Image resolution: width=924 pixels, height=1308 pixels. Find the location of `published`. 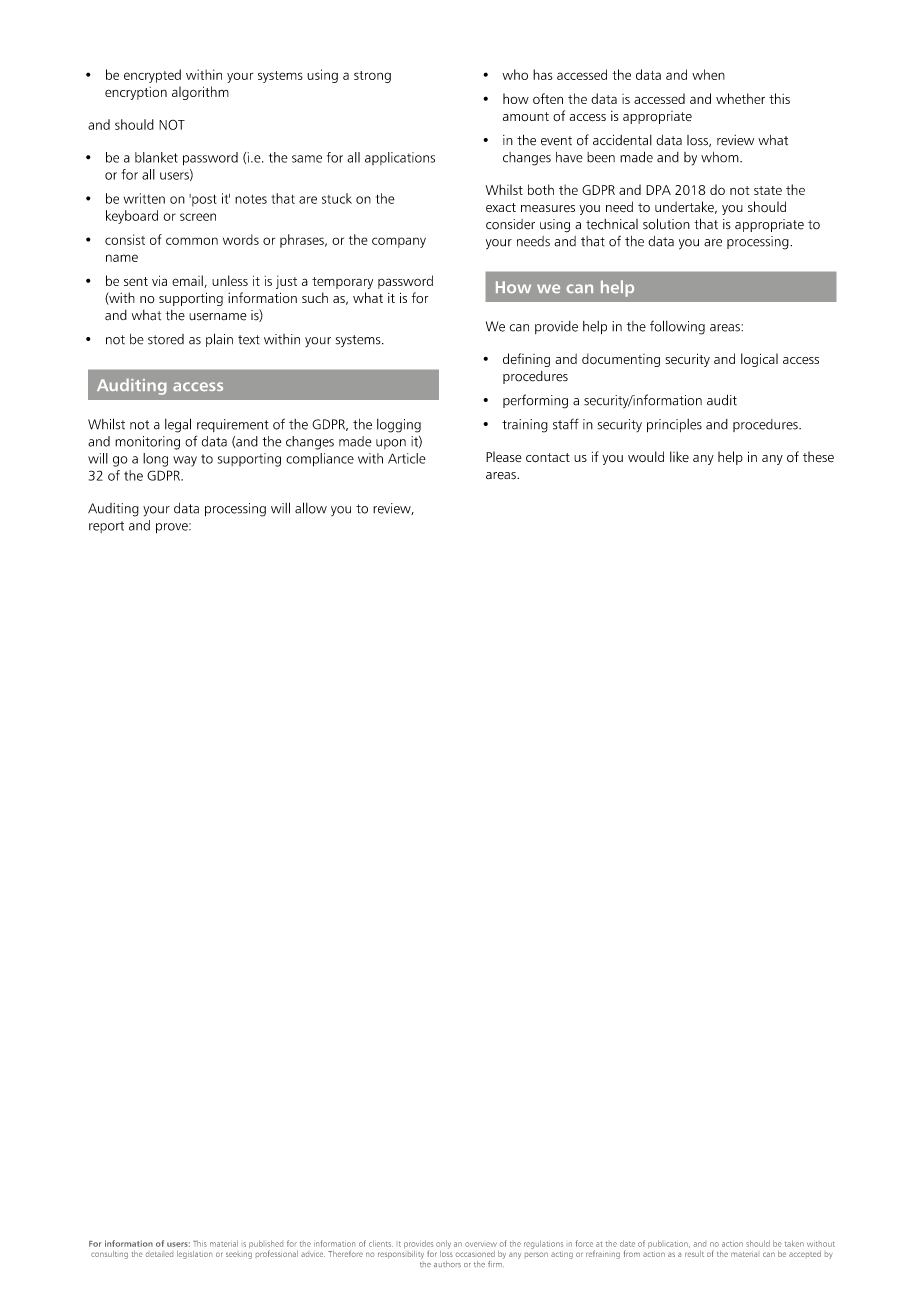

published is located at coordinates (266, 1245).
